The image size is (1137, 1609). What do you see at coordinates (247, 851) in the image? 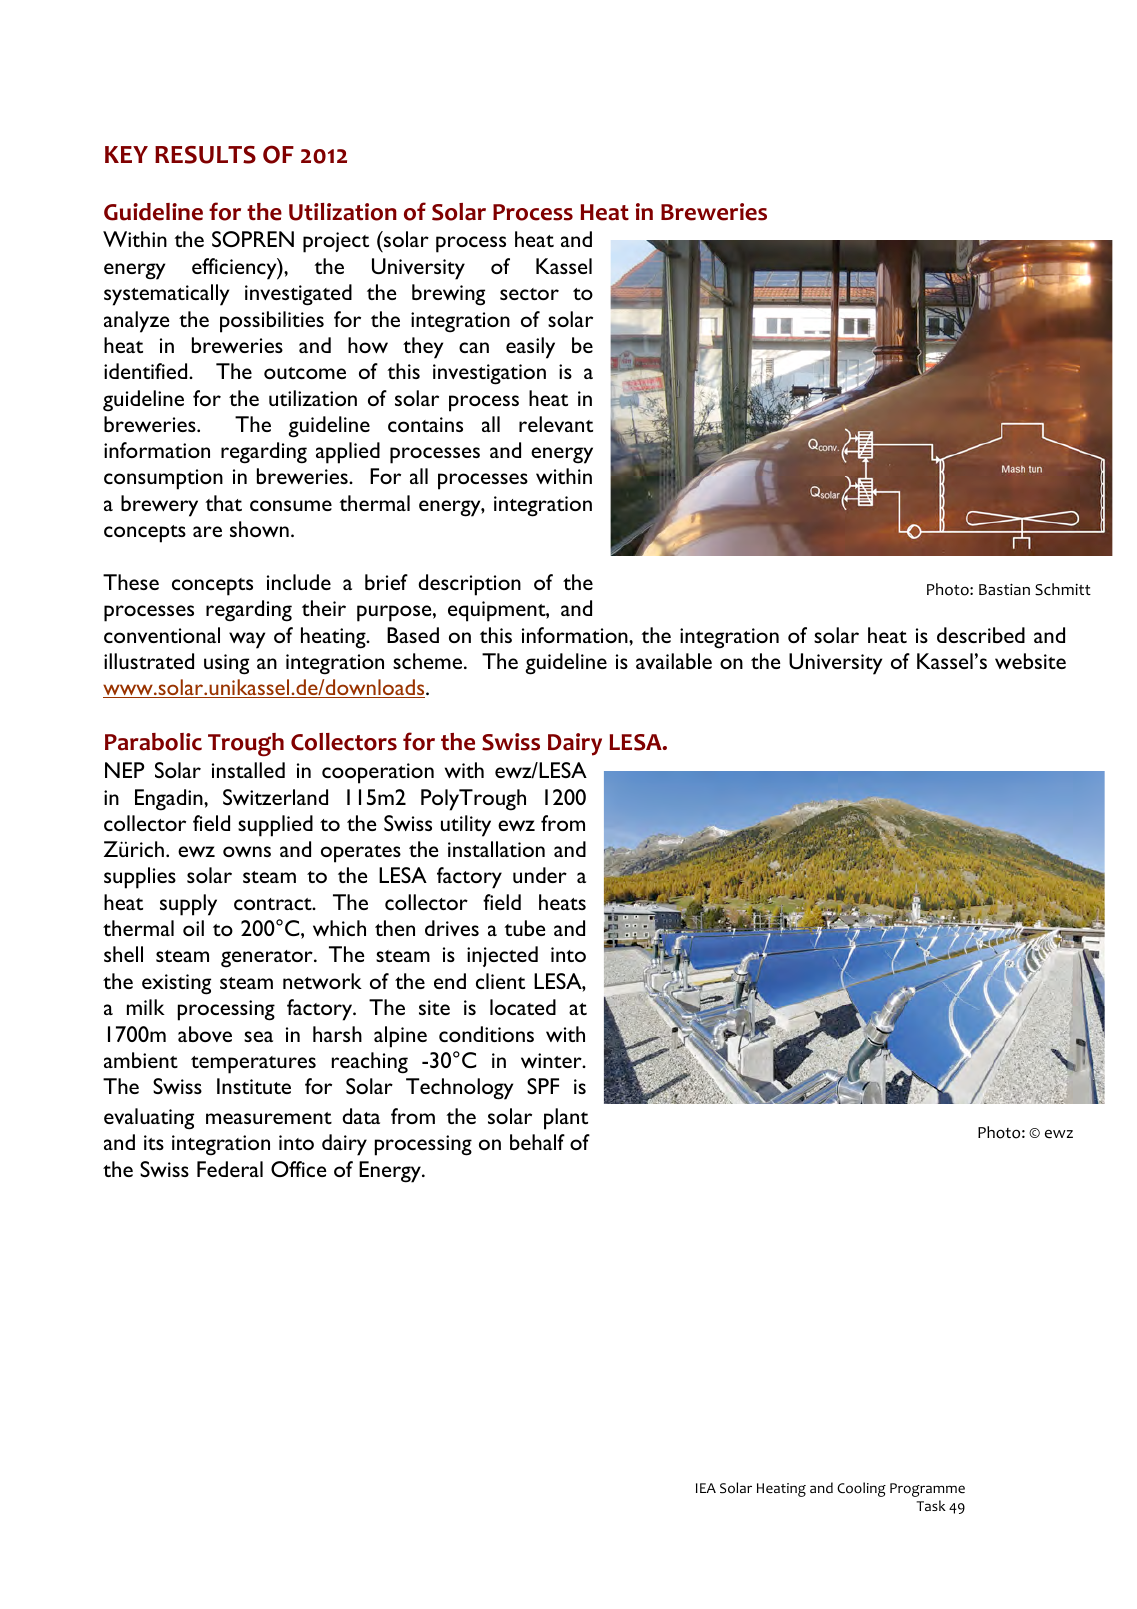
I see `owns` at bounding box center [247, 851].
